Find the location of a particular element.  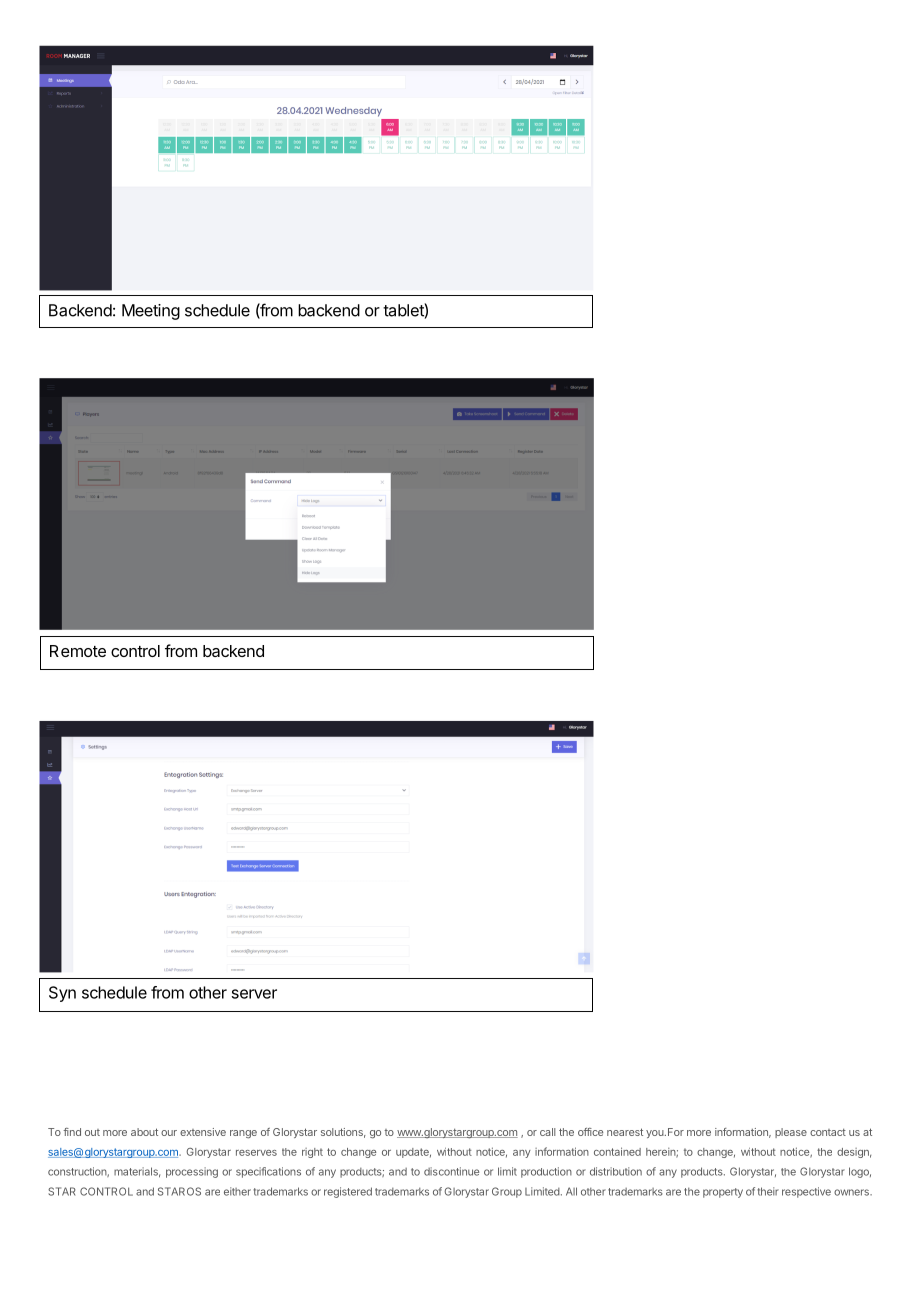

Remote is located at coordinates (78, 651).
